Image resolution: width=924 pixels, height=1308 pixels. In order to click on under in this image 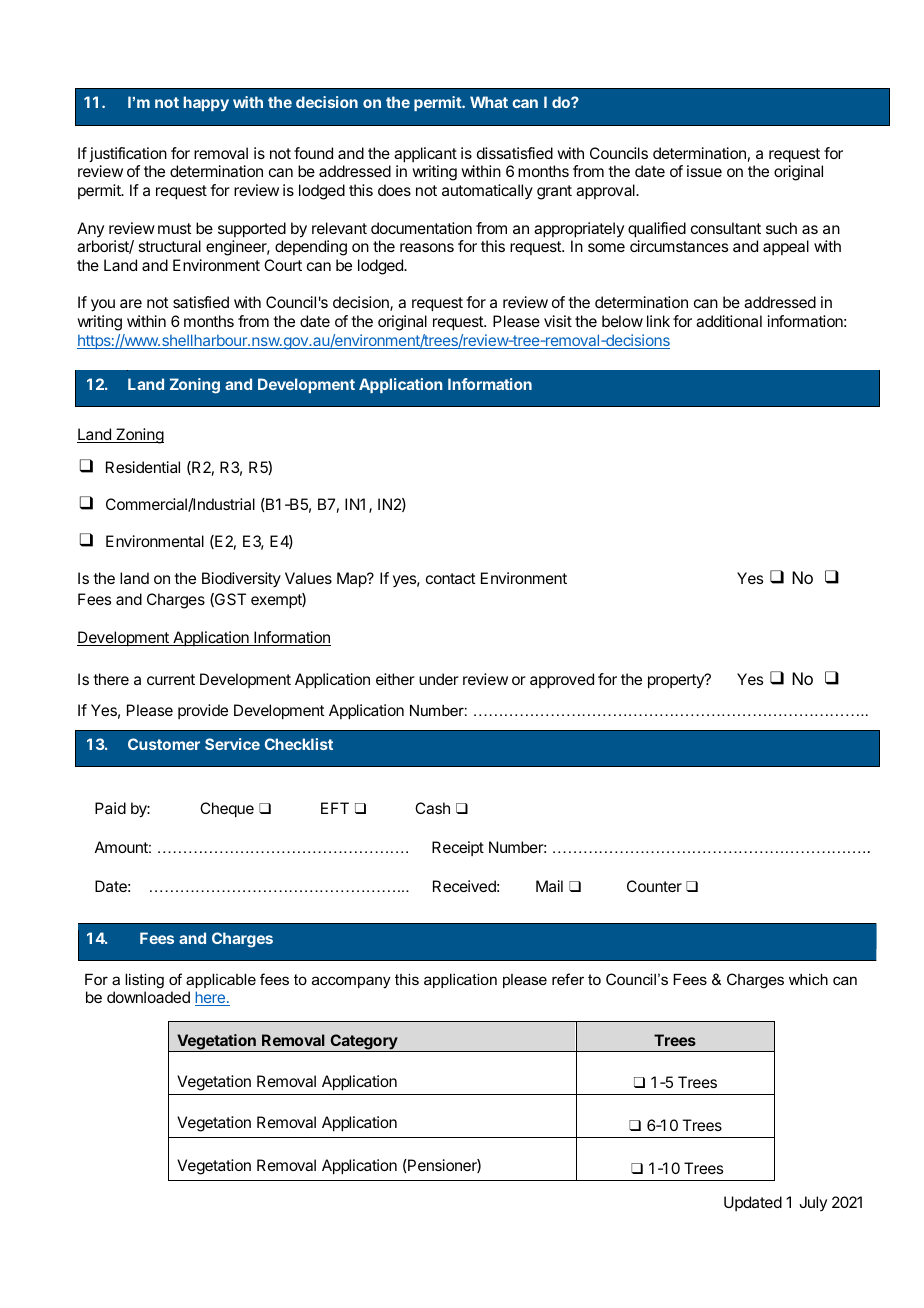, I will do `click(439, 679)`.
